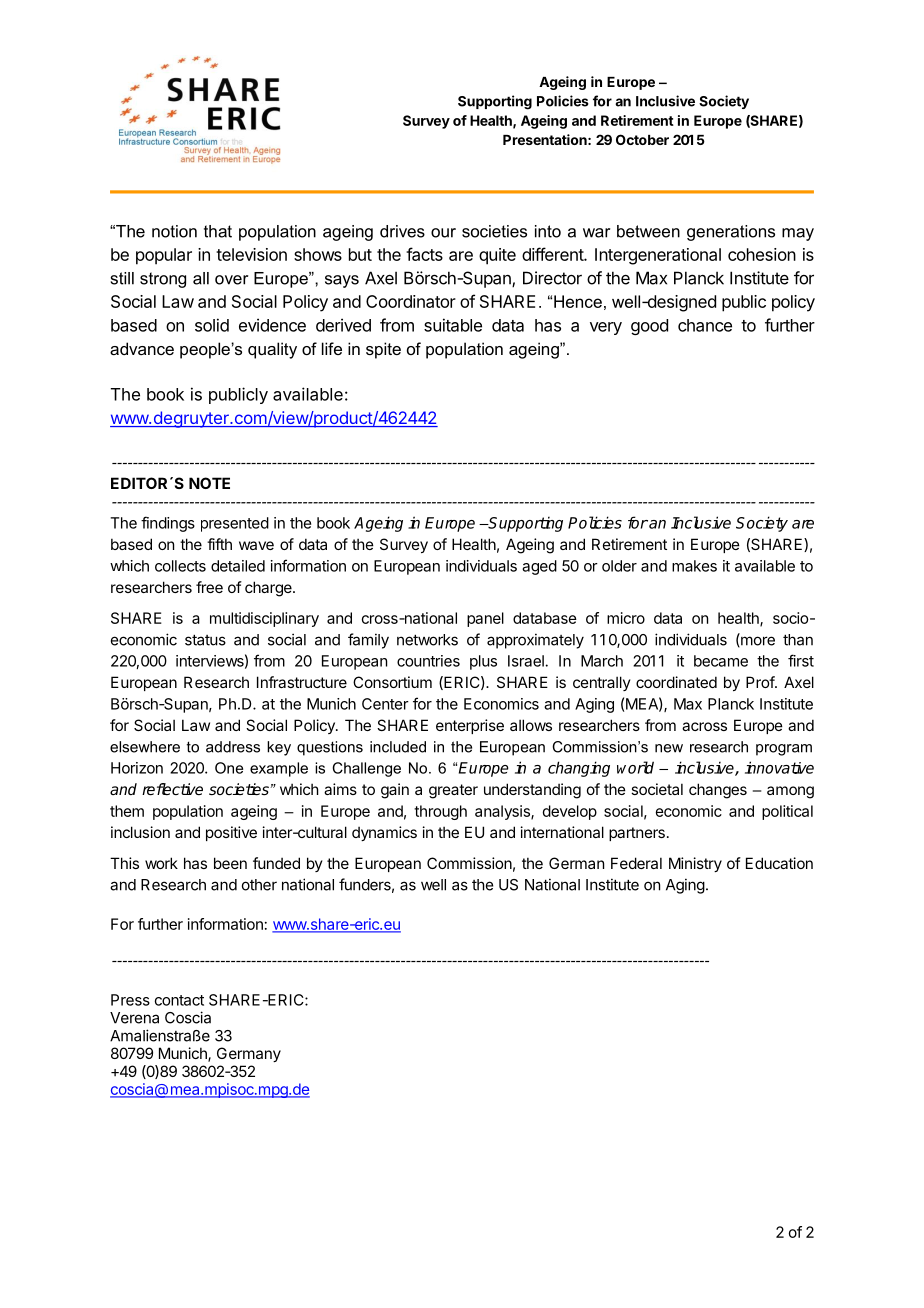 The width and height of the screenshot is (924, 1308). Describe the element at coordinates (443, 233) in the screenshot. I see `our` at that location.
